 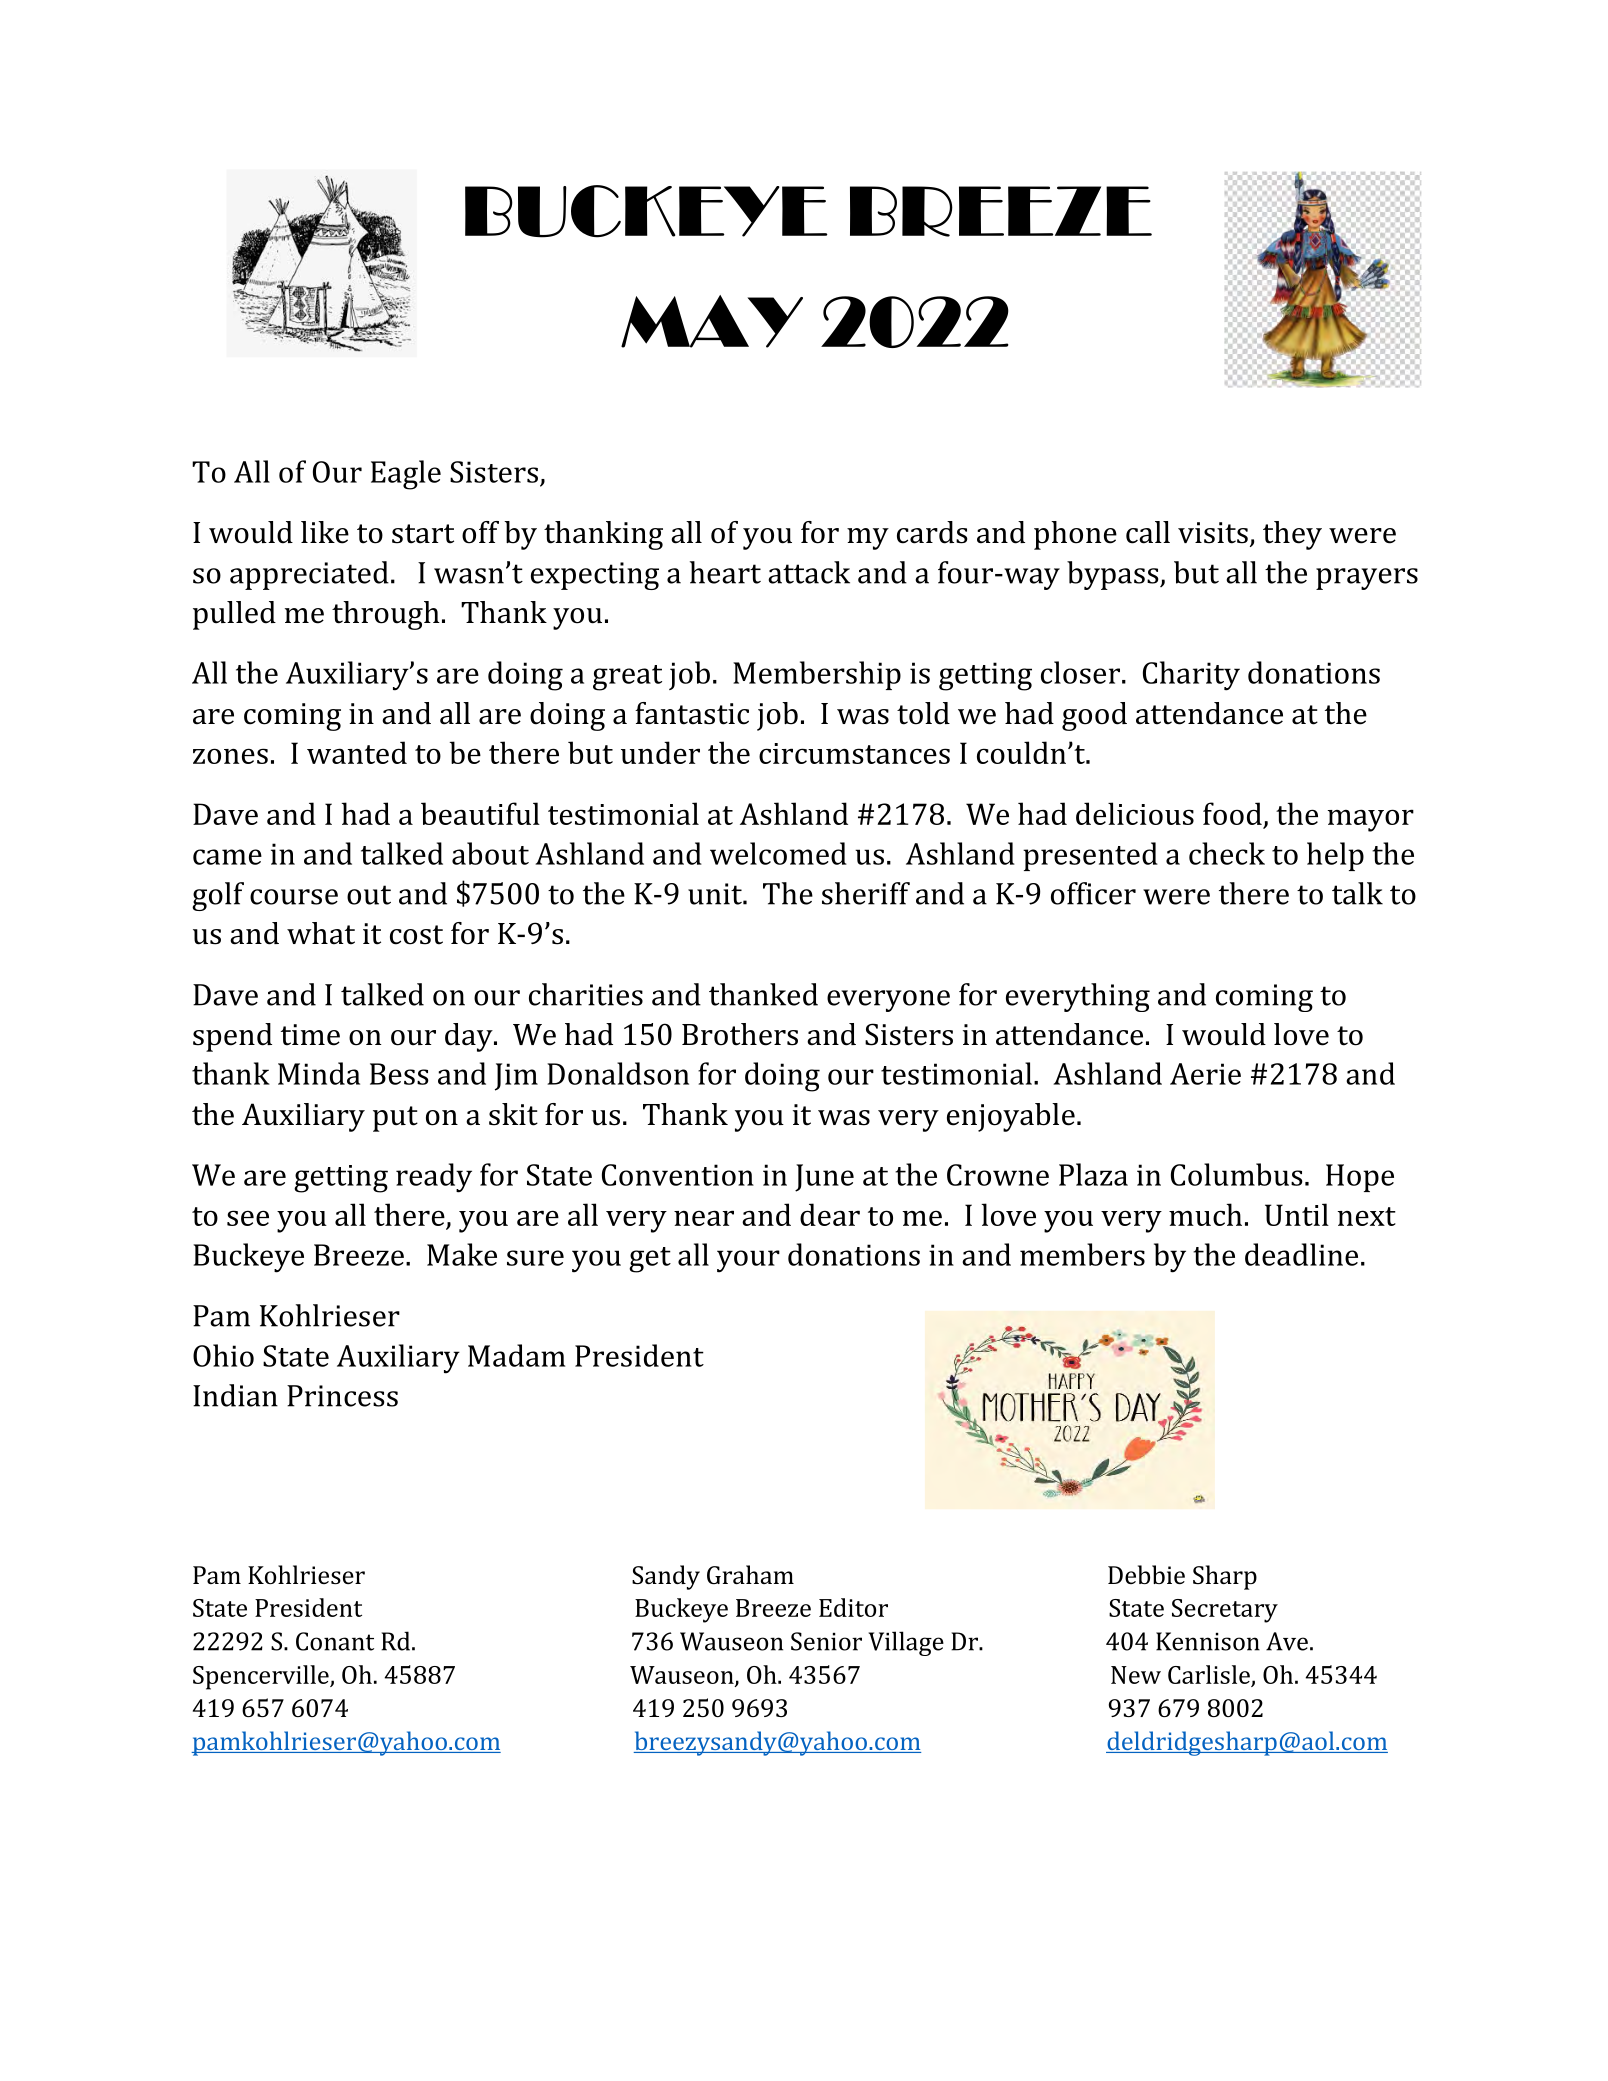 What do you see at coordinates (1213, 533) in the screenshot?
I see `visits` at bounding box center [1213, 533].
